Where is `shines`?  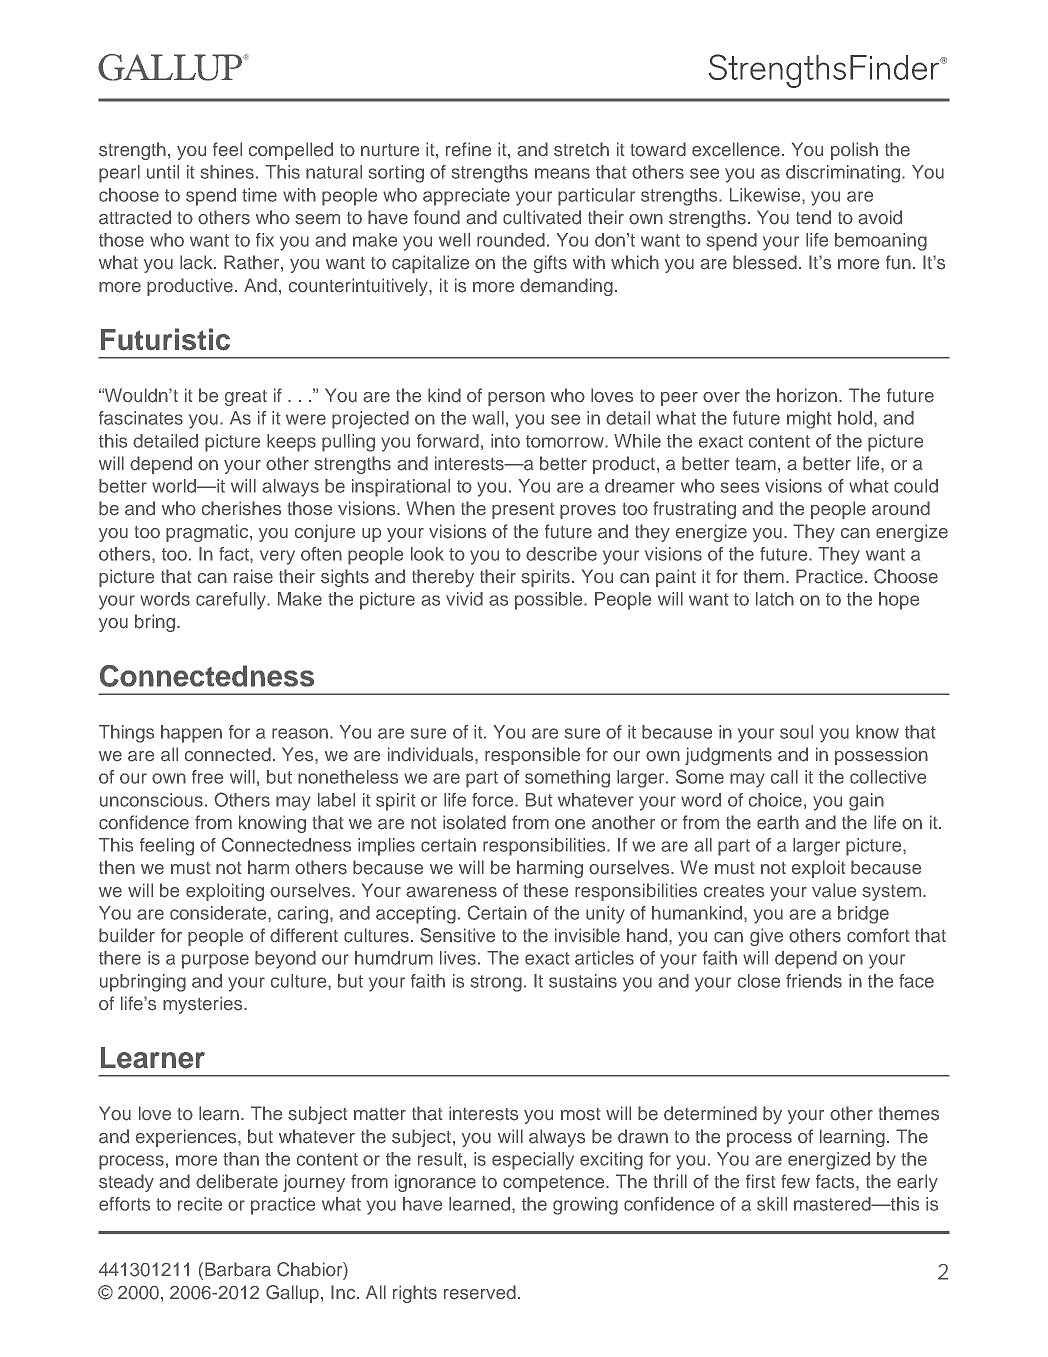 shines is located at coordinates (227, 172).
